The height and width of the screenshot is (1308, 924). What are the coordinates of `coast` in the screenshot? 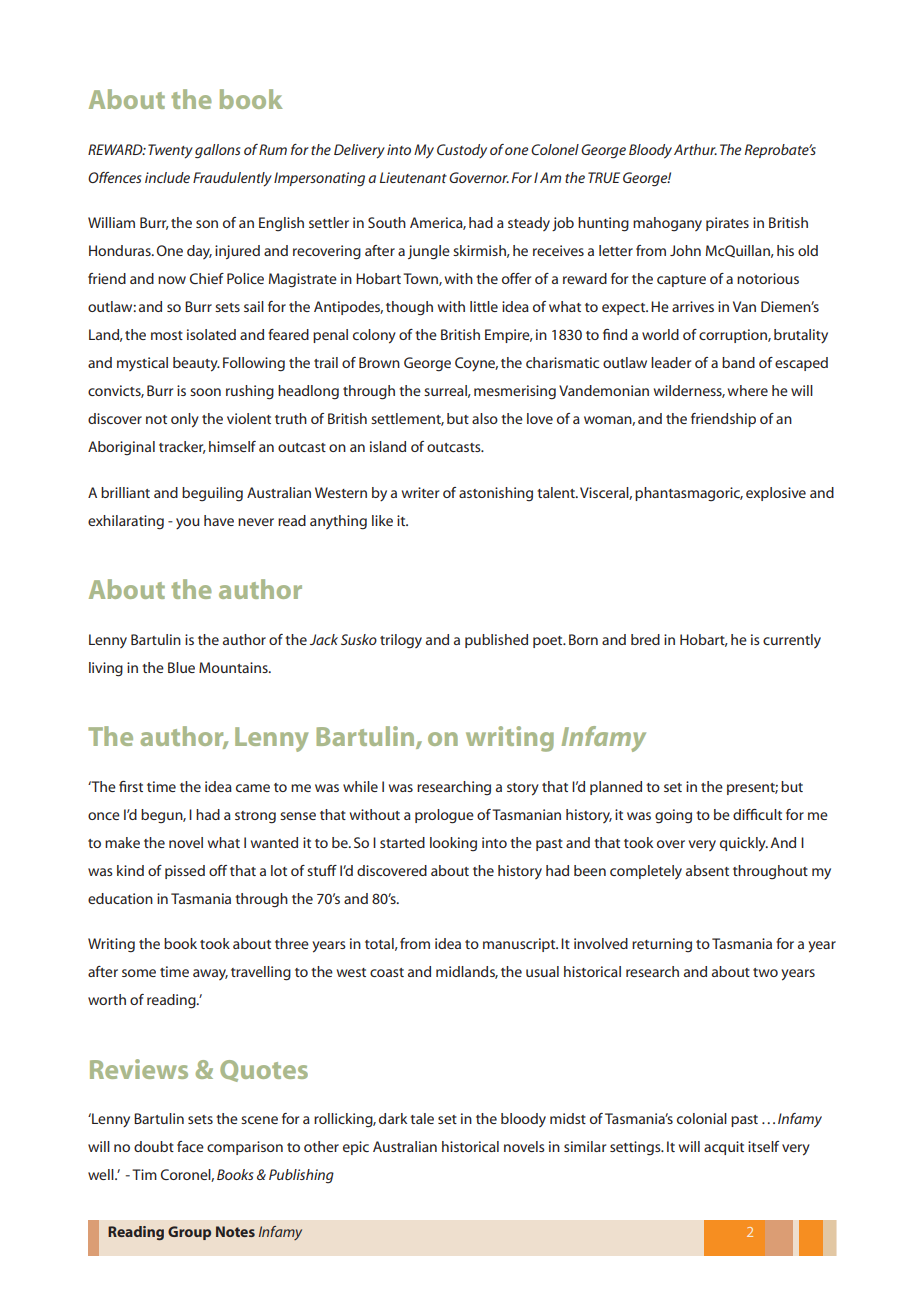 It's located at (387, 972).
